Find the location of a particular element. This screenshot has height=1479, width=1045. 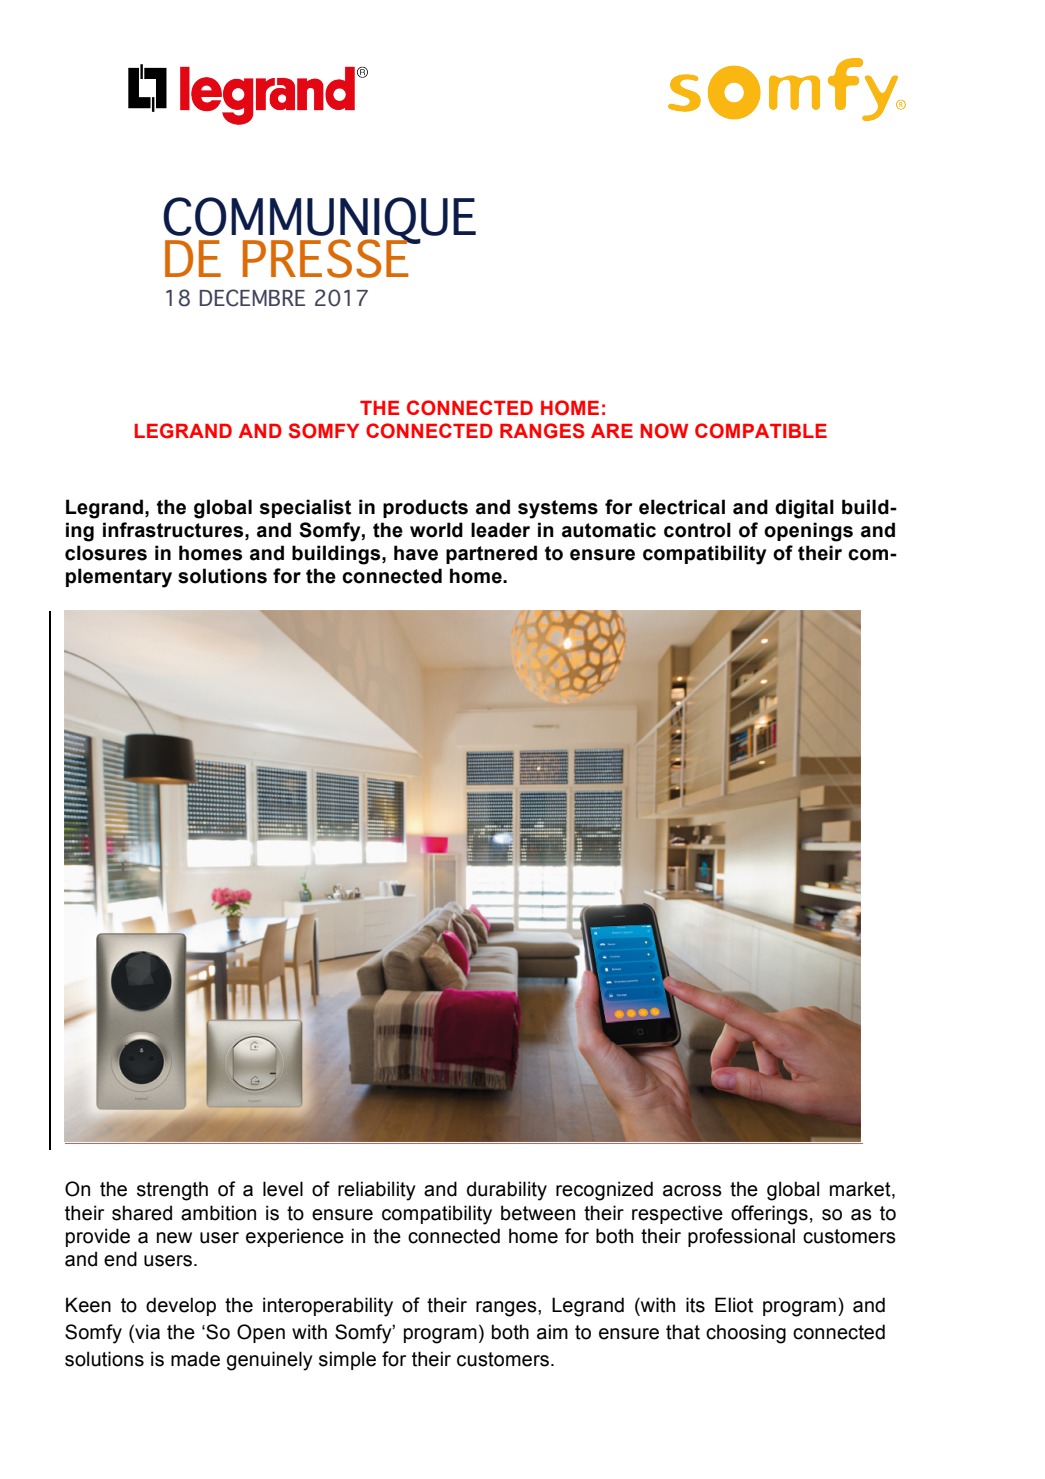

partnered is located at coordinates (491, 554).
